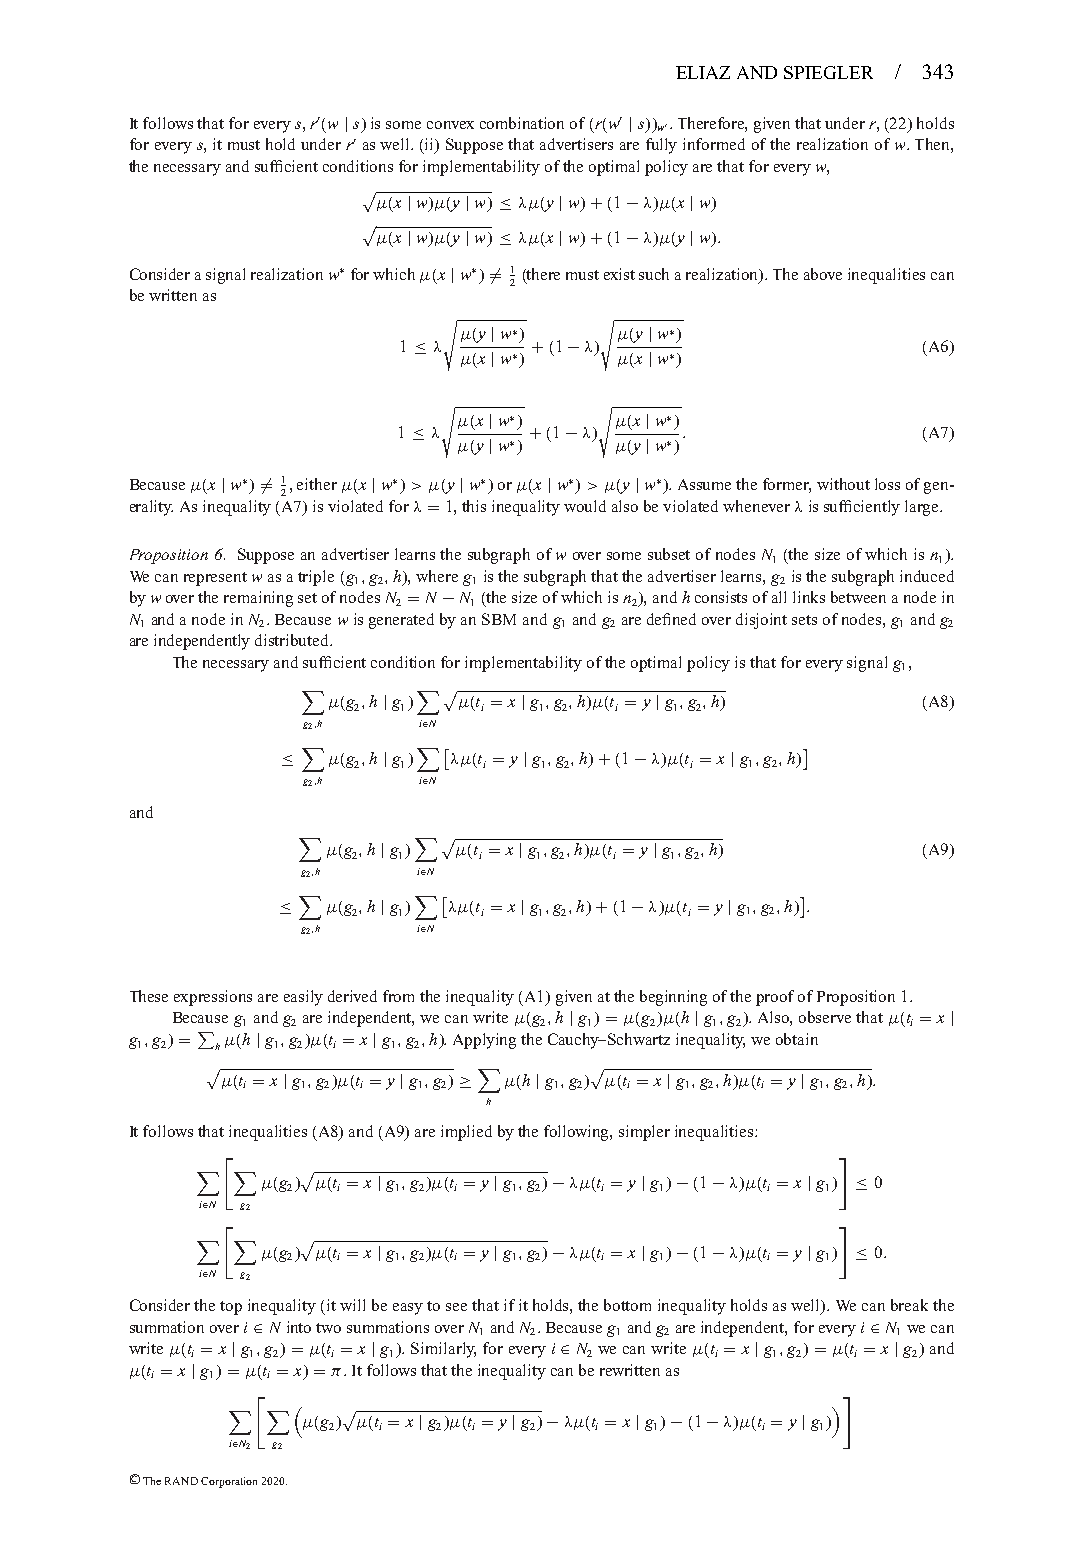 The height and width of the screenshot is (1555, 1069). I want to click on break, so click(909, 1305).
